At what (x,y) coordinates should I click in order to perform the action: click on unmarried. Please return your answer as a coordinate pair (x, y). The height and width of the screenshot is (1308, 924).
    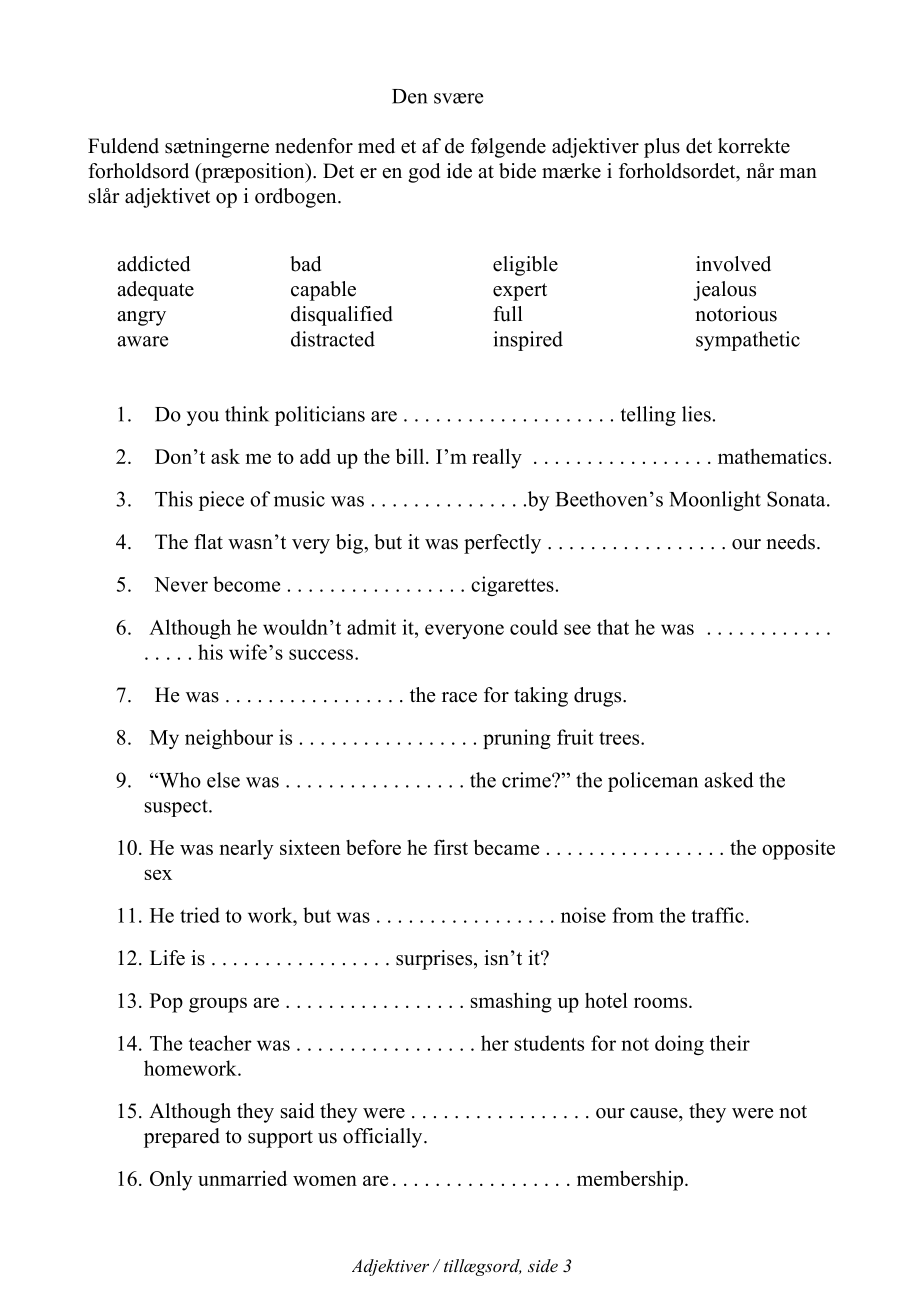
    Looking at the image, I should click on (242, 1178).
